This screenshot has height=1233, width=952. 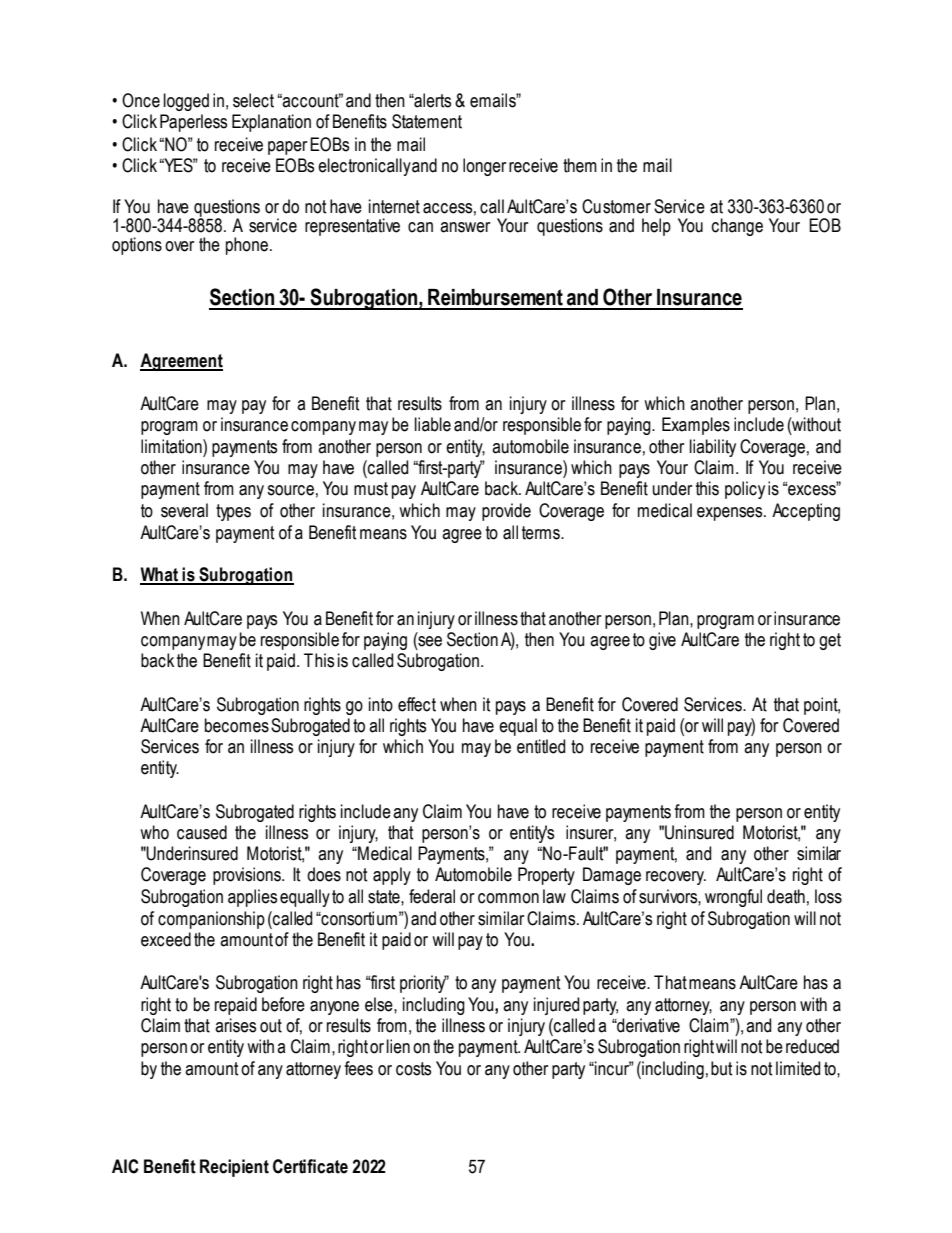 What do you see at coordinates (733, 898) in the screenshot?
I see `wrongful` at bounding box center [733, 898].
